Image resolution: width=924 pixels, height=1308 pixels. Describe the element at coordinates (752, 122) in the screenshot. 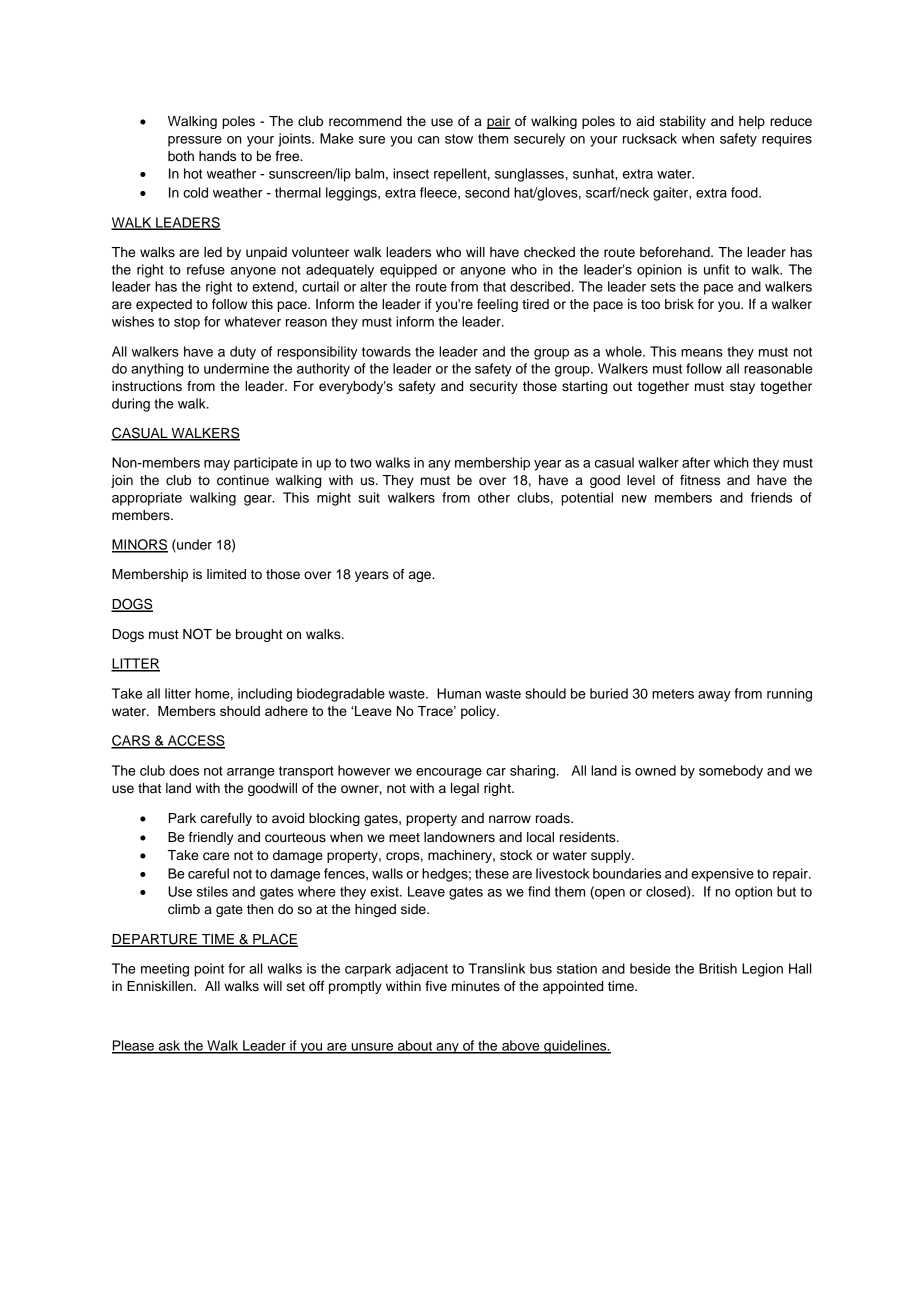

I see `help` at that location.
